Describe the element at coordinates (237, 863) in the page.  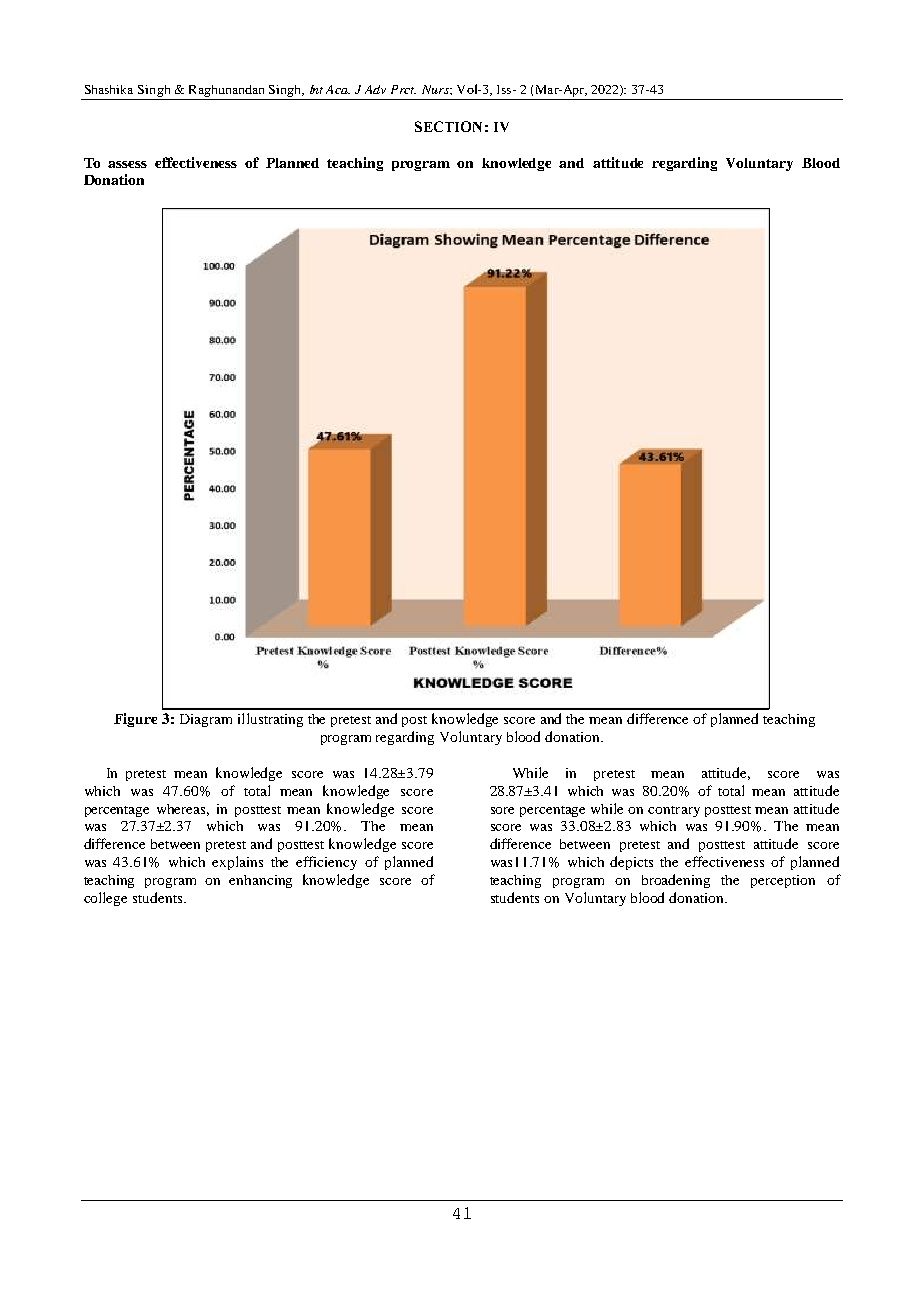
I see `explains` at that location.
